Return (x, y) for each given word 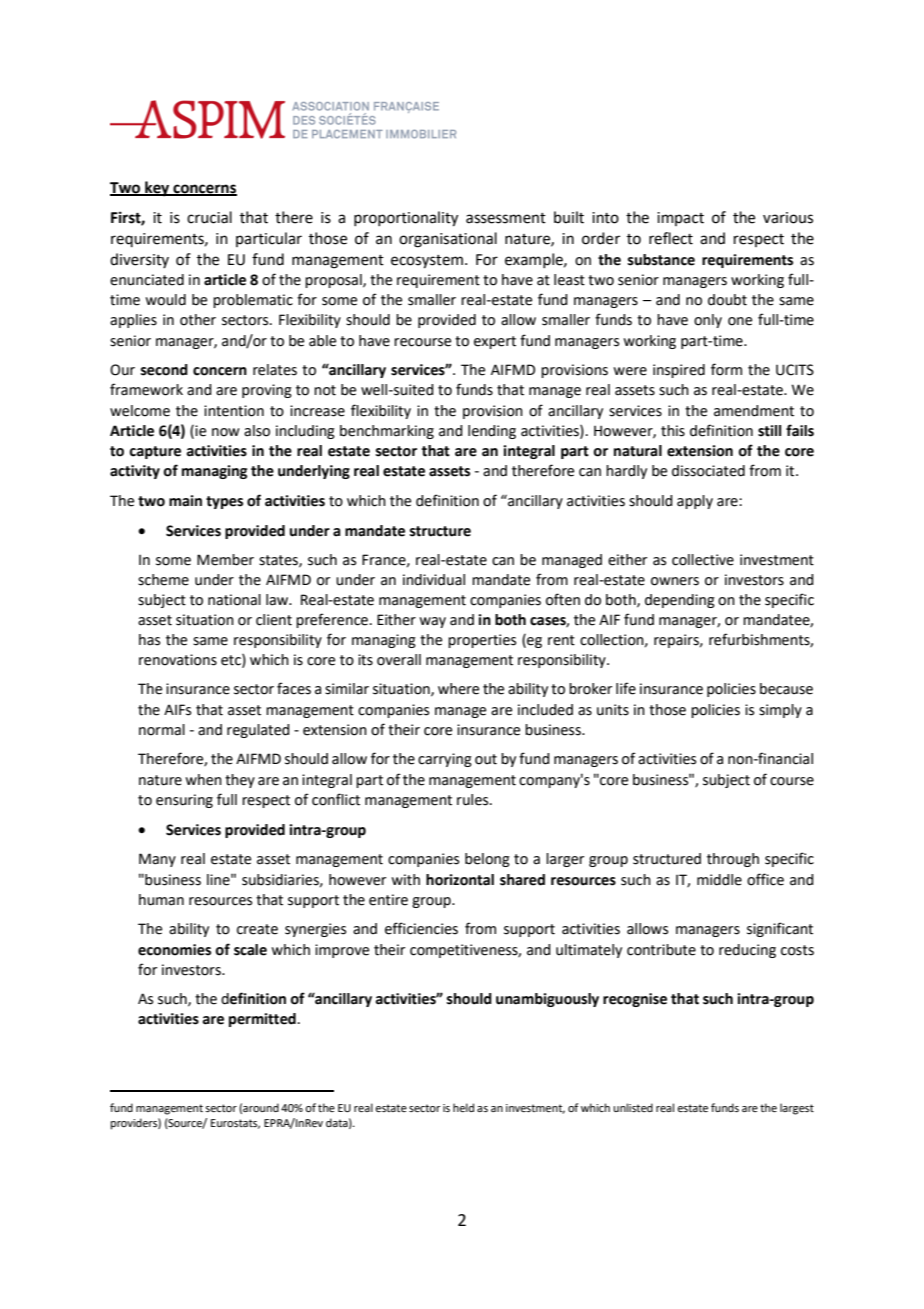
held (463, 1107)
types (224, 502)
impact (680, 219)
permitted (262, 1020)
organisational (448, 240)
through (733, 860)
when (203, 780)
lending (492, 432)
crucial (209, 217)
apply (695, 502)
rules (474, 800)
